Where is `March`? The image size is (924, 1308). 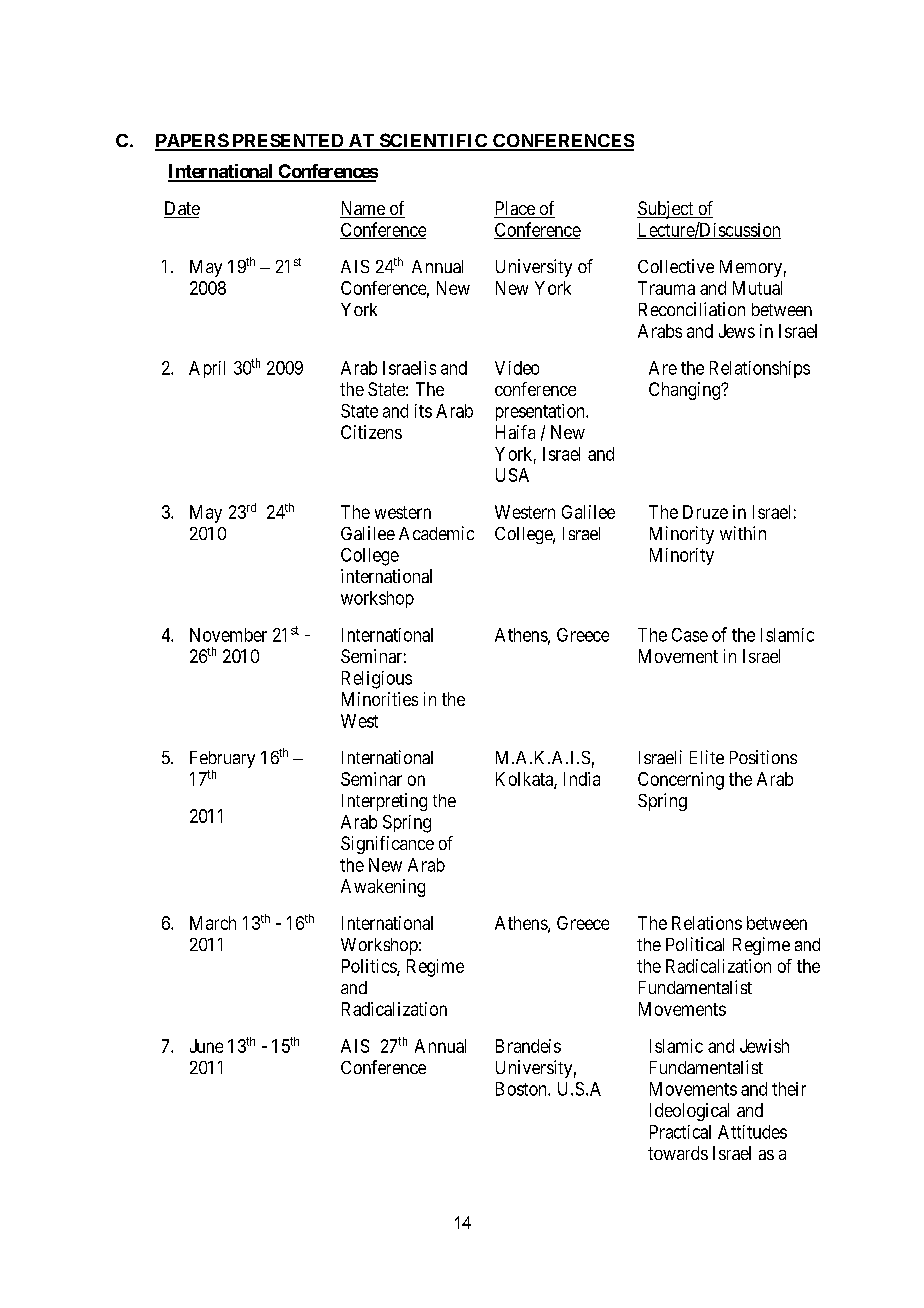
March is located at coordinates (213, 923).
